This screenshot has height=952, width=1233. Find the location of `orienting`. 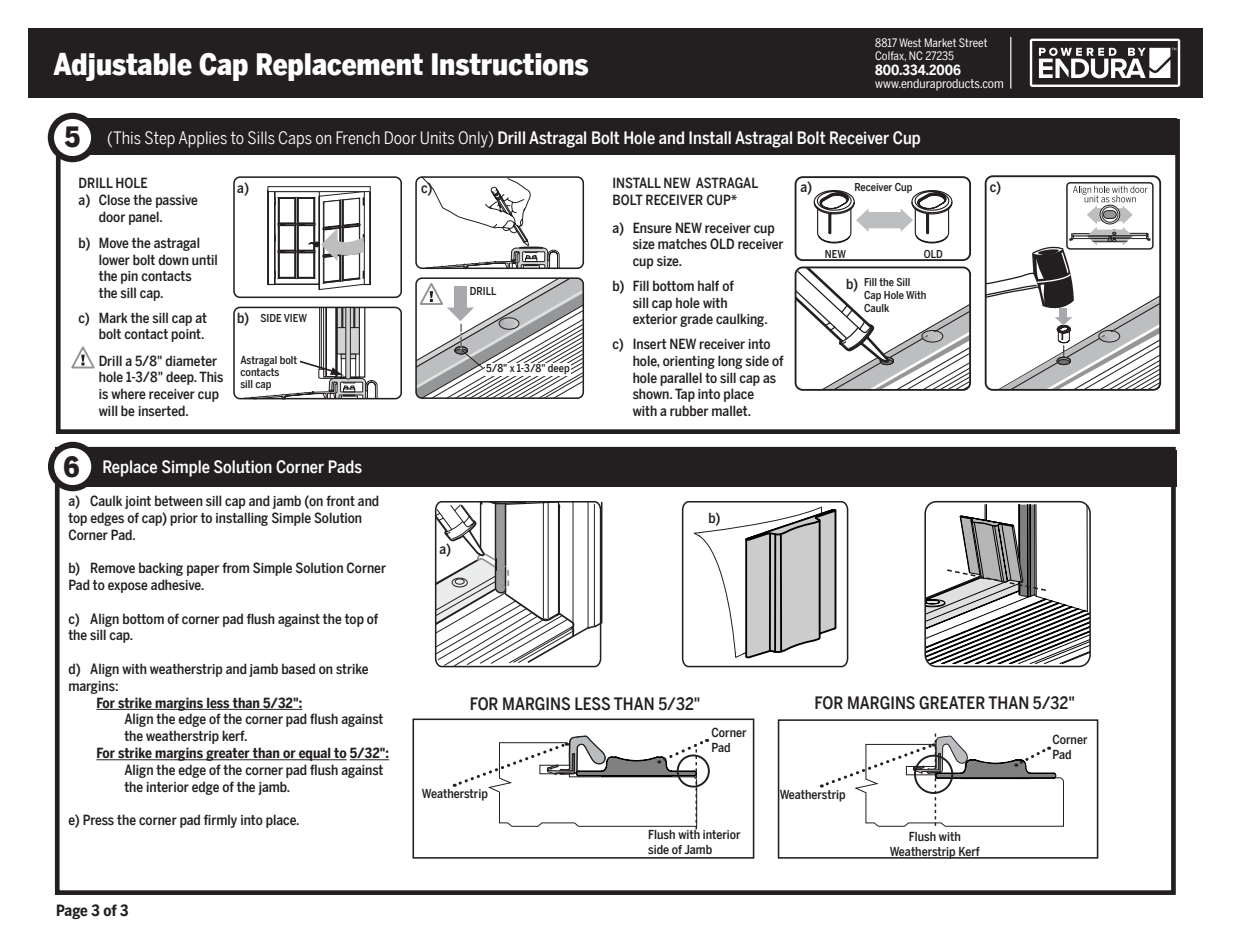

orienting is located at coordinates (689, 362).
